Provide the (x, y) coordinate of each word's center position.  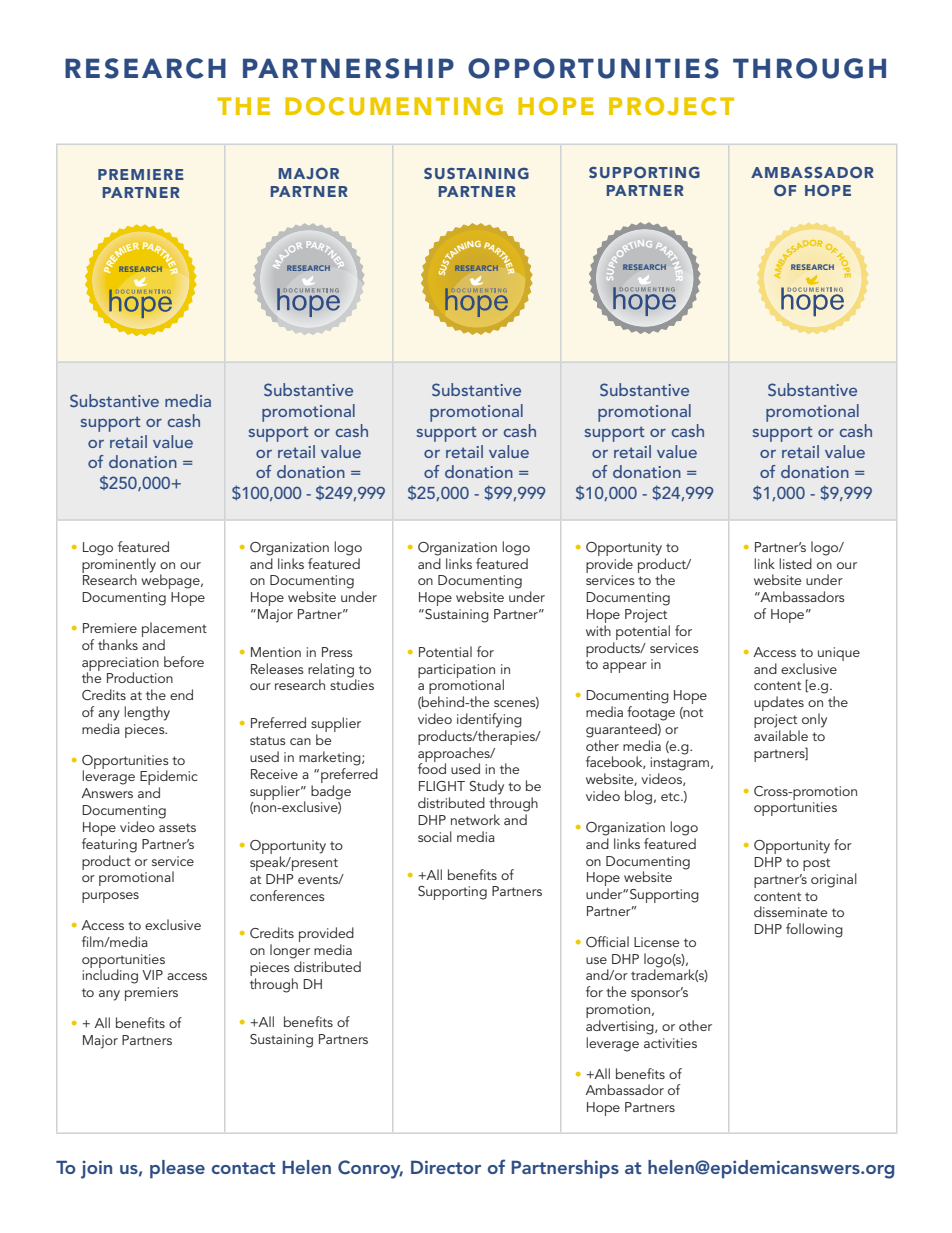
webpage (171, 580)
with (598, 630)
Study (487, 787)
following (814, 930)
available (781, 735)
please (177, 1169)
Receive (274, 774)
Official (607, 942)
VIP (152, 975)
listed (795, 563)
